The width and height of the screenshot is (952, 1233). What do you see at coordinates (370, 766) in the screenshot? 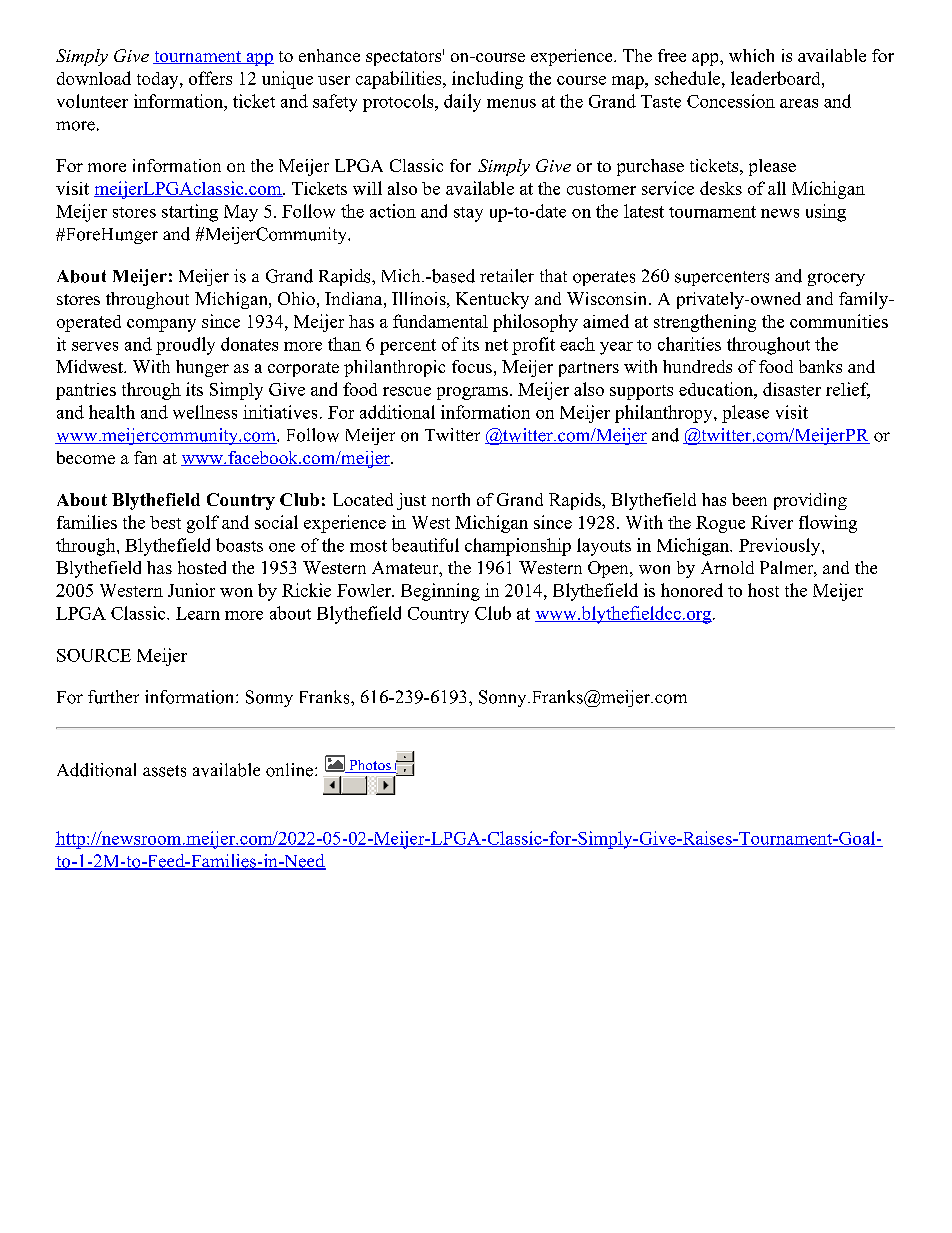
I see `Photos` at bounding box center [370, 766].
